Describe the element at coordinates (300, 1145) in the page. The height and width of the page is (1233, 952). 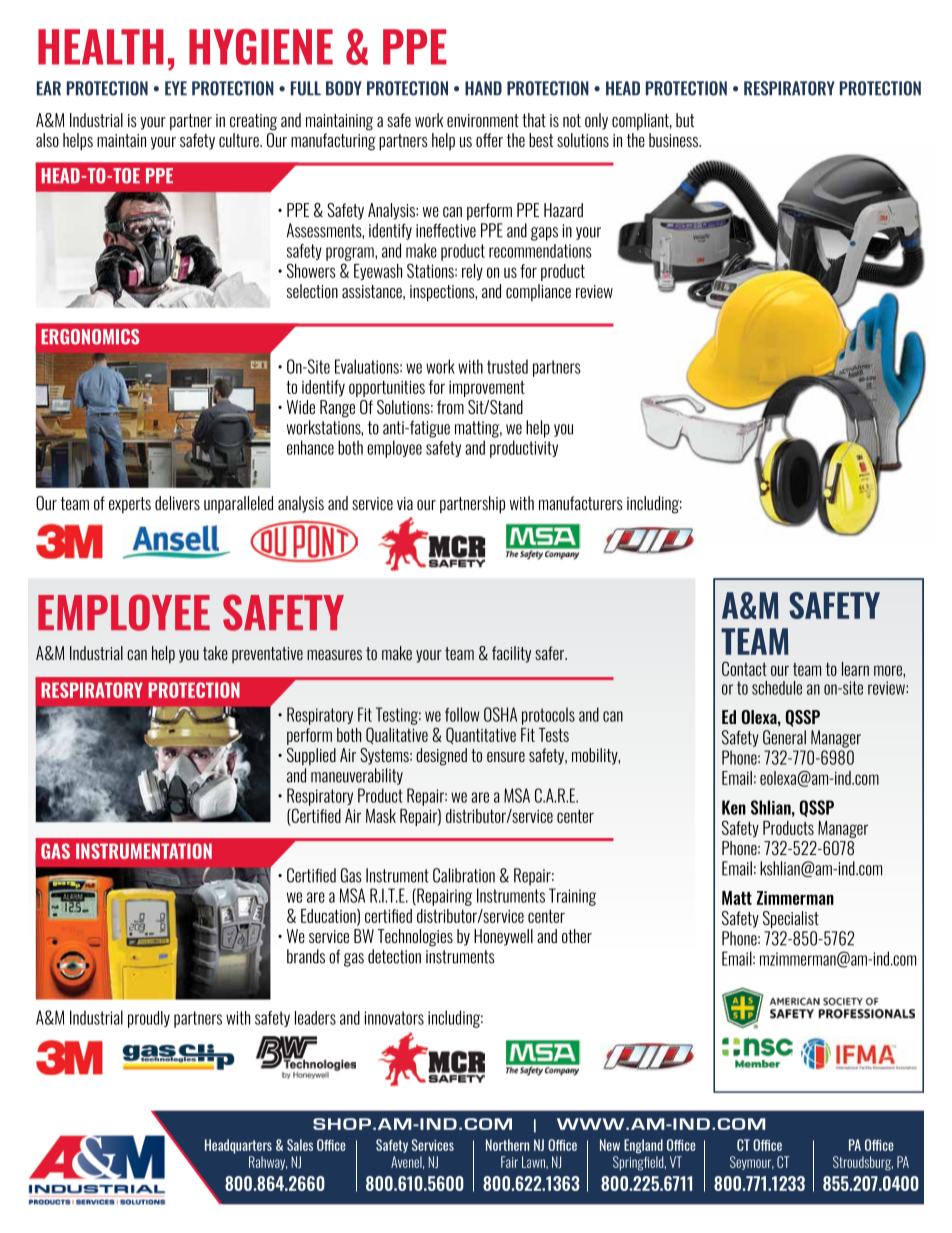
I see `Sales` at that location.
